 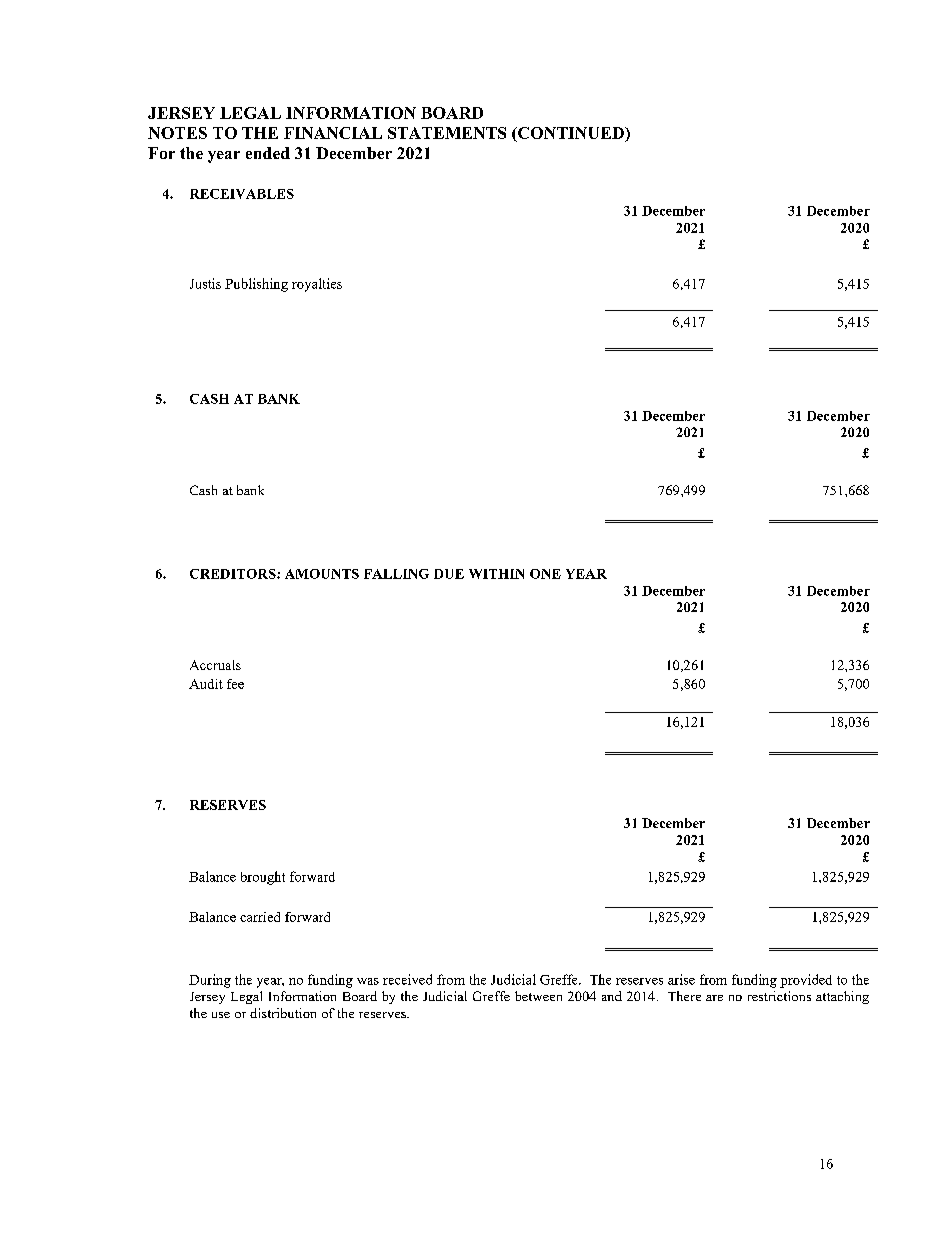 What do you see at coordinates (268, 153) in the image?
I see `ended` at bounding box center [268, 153].
